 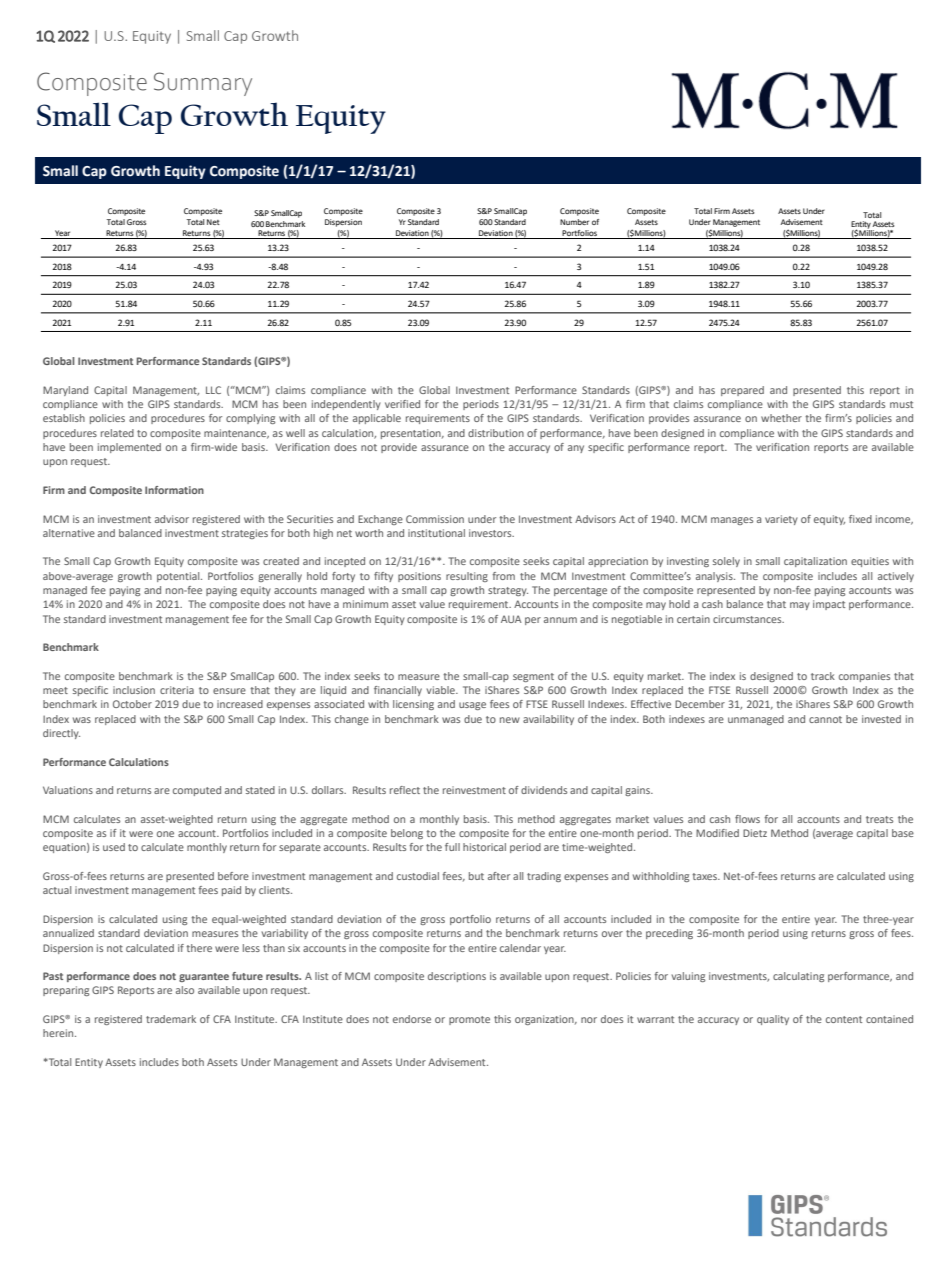 What do you see at coordinates (469, 1020) in the screenshot?
I see `promote` at bounding box center [469, 1020].
